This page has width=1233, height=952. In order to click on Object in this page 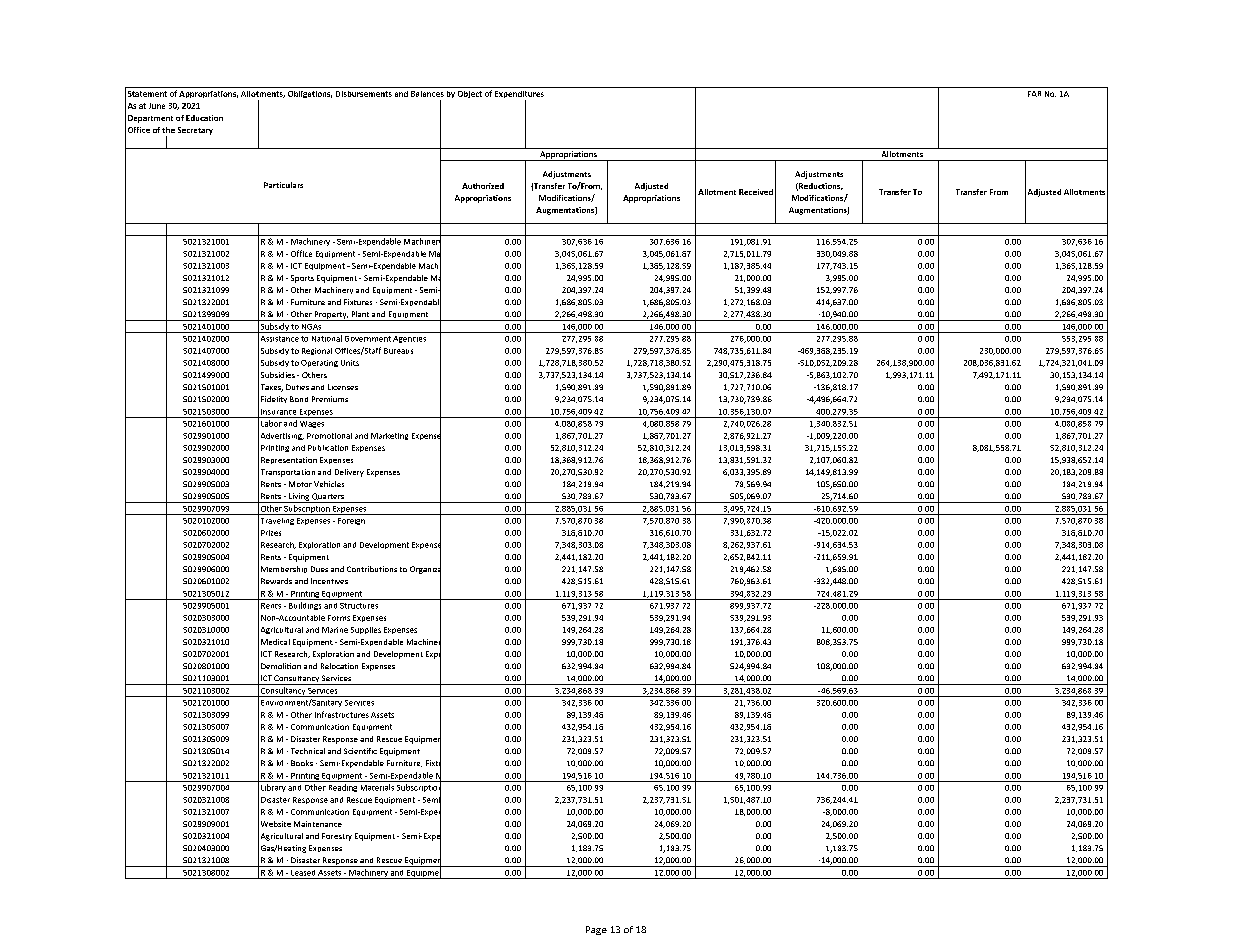, I will do `click(470, 94)`.
